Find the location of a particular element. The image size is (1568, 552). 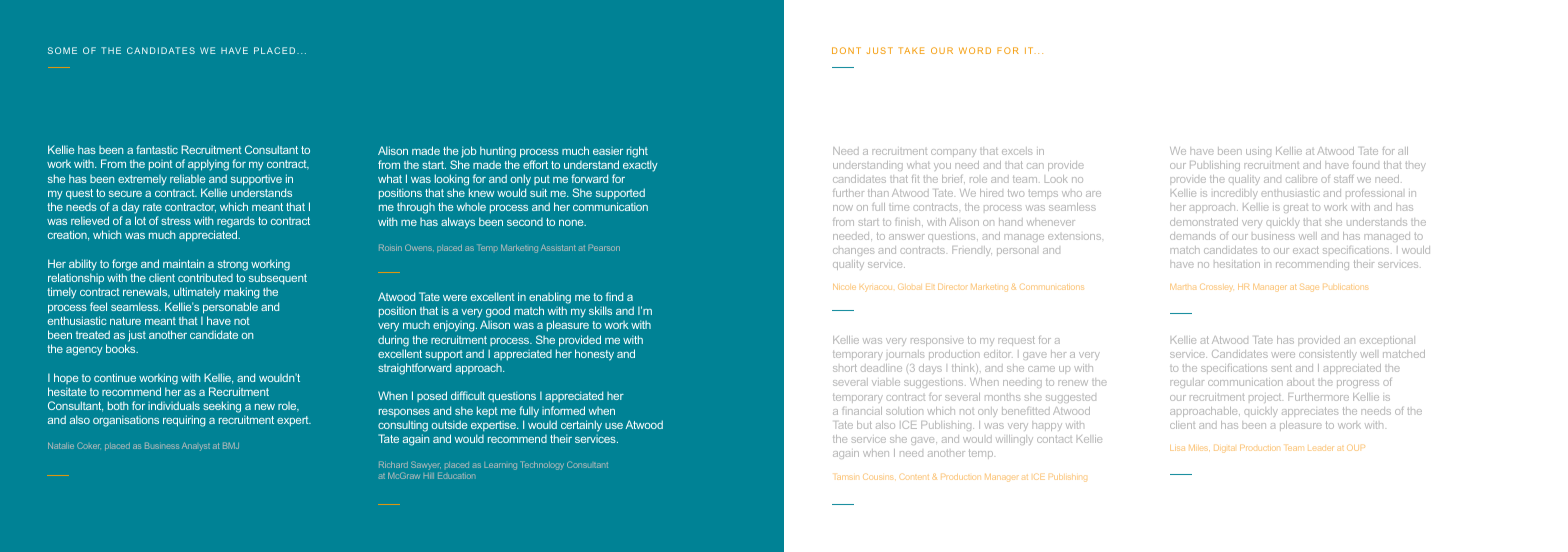

honesty is located at coordinates (594, 355).
